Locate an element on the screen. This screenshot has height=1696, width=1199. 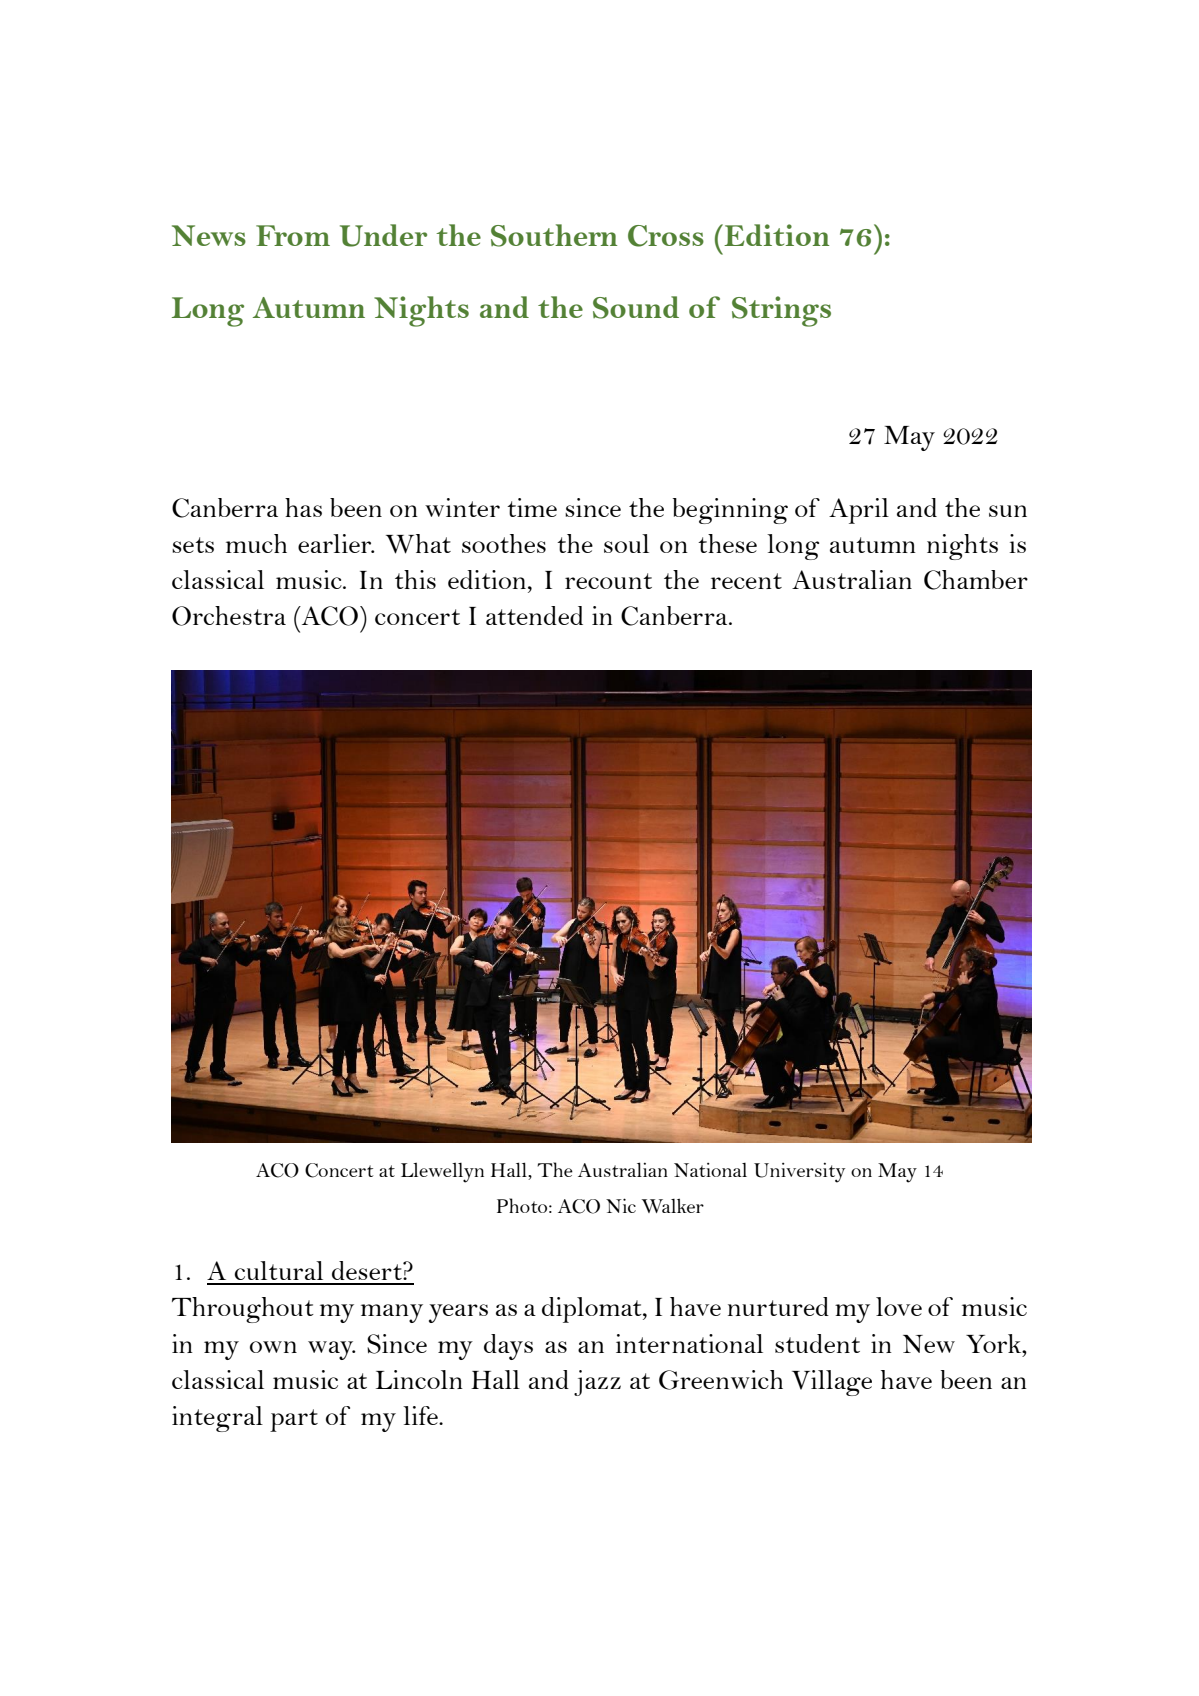
Llewellyn is located at coordinates (442, 1173).
